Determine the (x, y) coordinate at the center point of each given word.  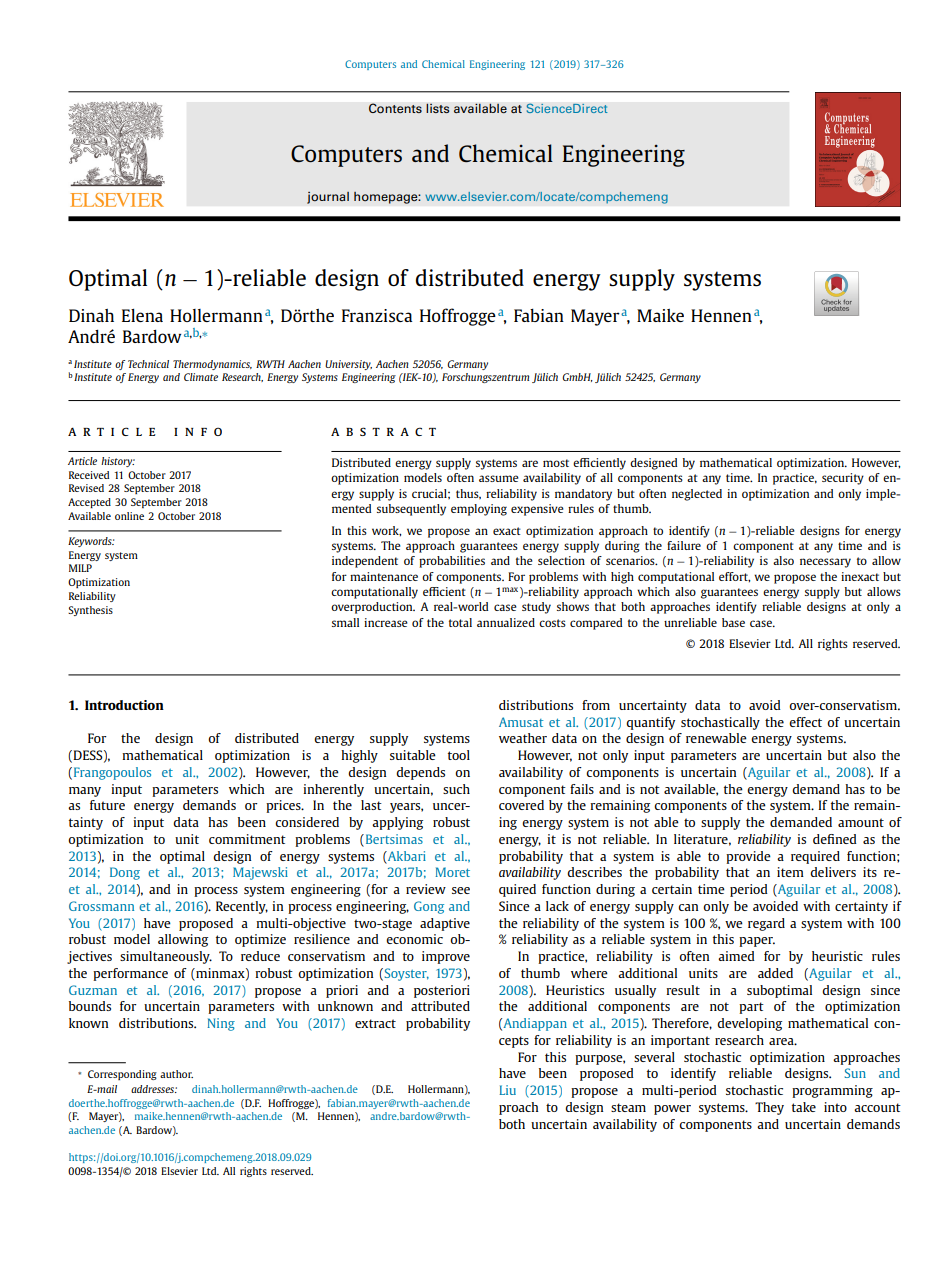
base (733, 622)
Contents (395, 108)
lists (438, 108)
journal (328, 198)
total (460, 622)
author (176, 1074)
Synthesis (90, 611)
